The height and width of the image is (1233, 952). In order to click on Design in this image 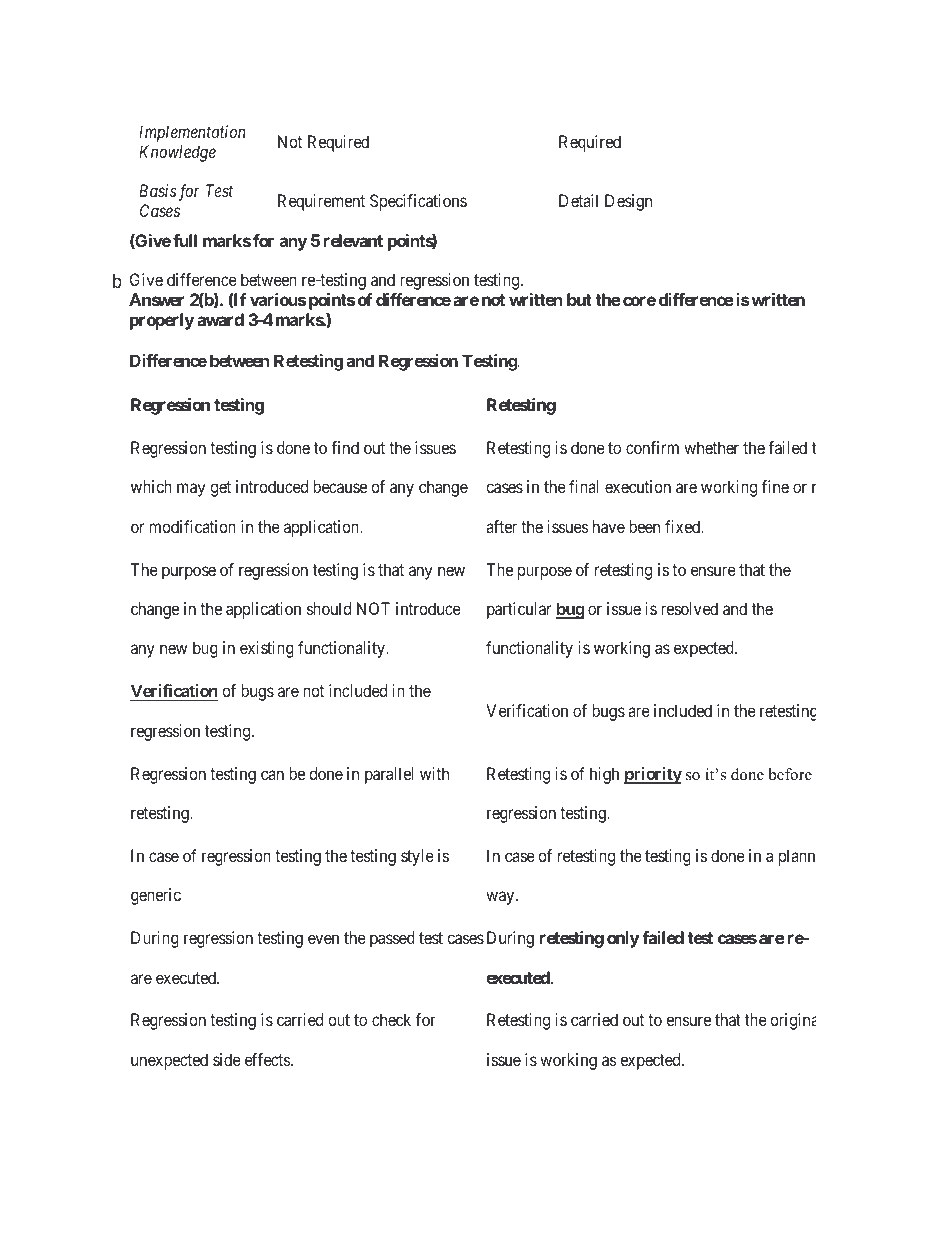, I will do `click(628, 202)`.
